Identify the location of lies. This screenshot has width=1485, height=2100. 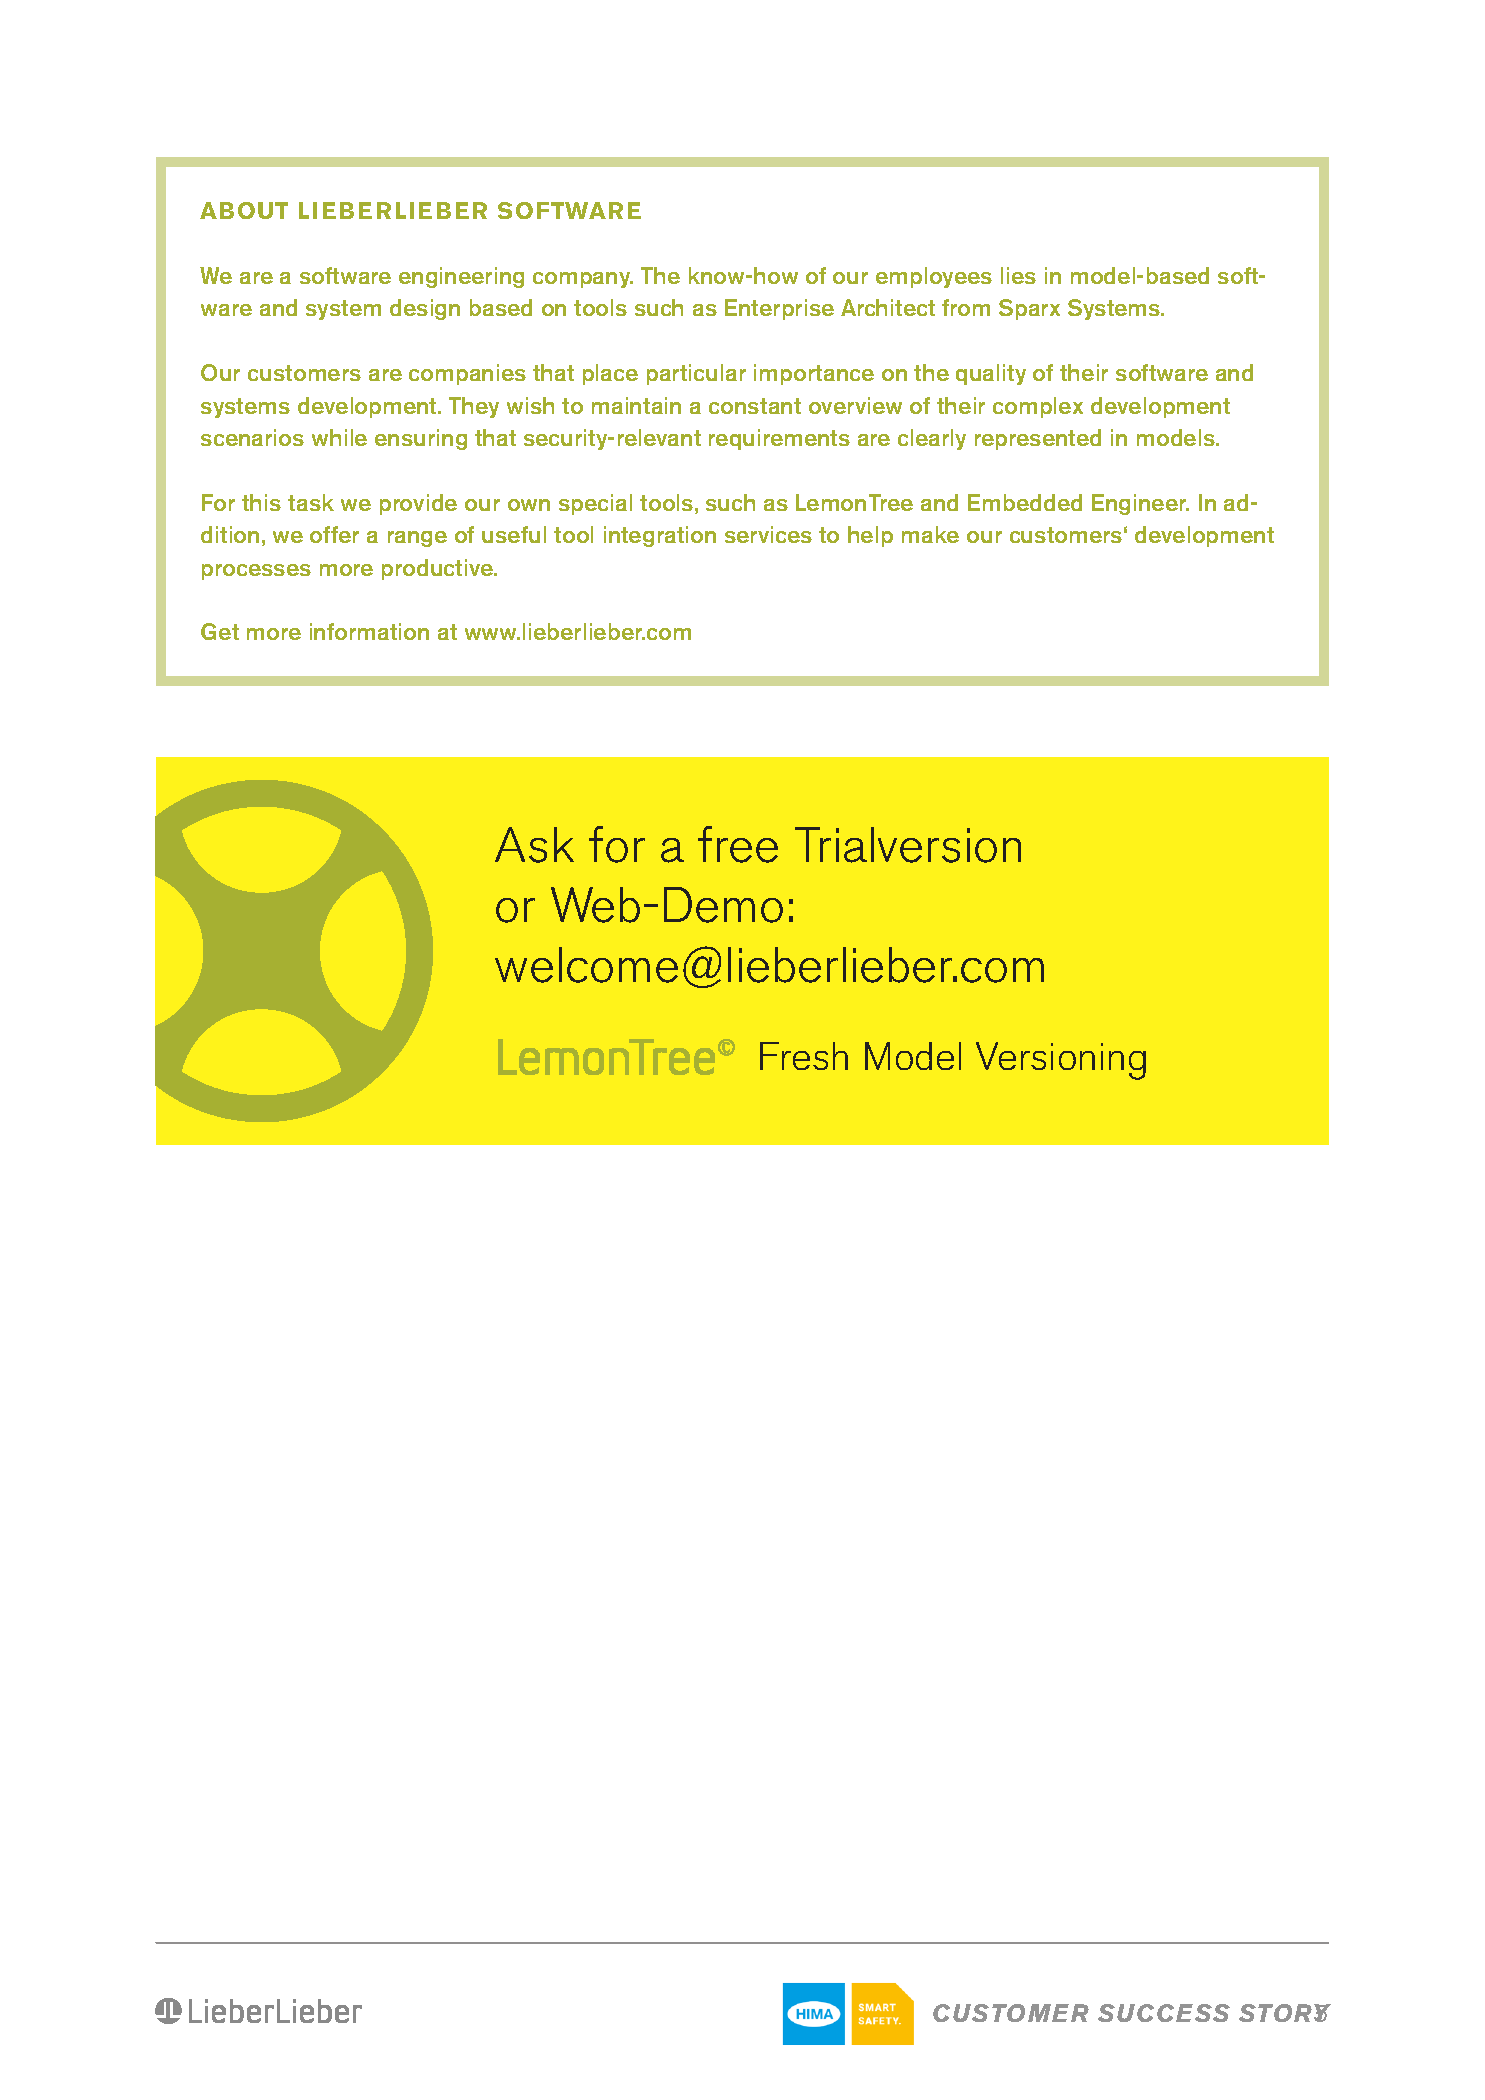
(1018, 275).
